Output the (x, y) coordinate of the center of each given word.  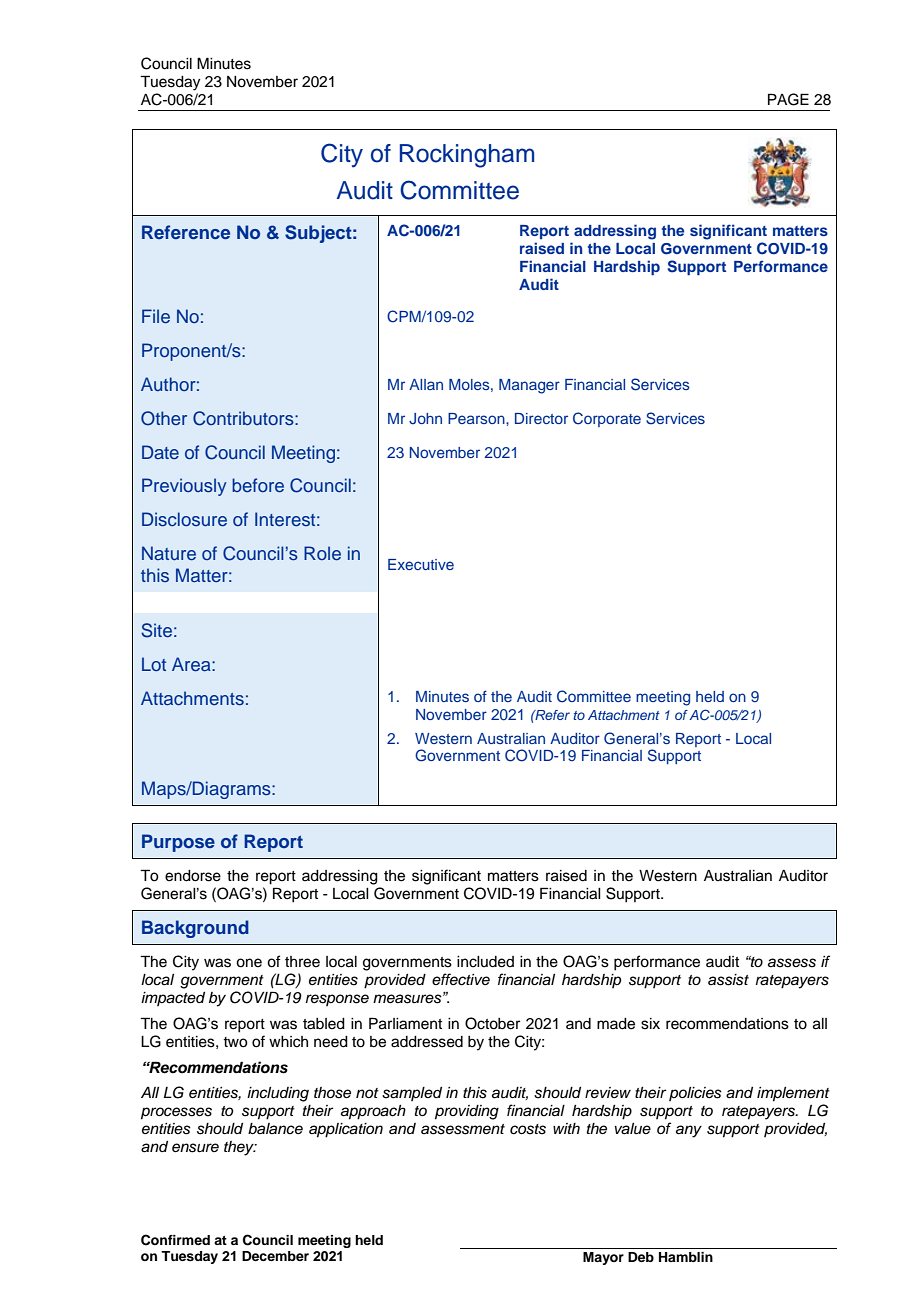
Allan (426, 384)
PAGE (788, 99)
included (485, 962)
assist (728, 980)
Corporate (607, 419)
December (275, 1256)
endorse (193, 876)
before (258, 485)
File (156, 316)
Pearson (477, 418)
